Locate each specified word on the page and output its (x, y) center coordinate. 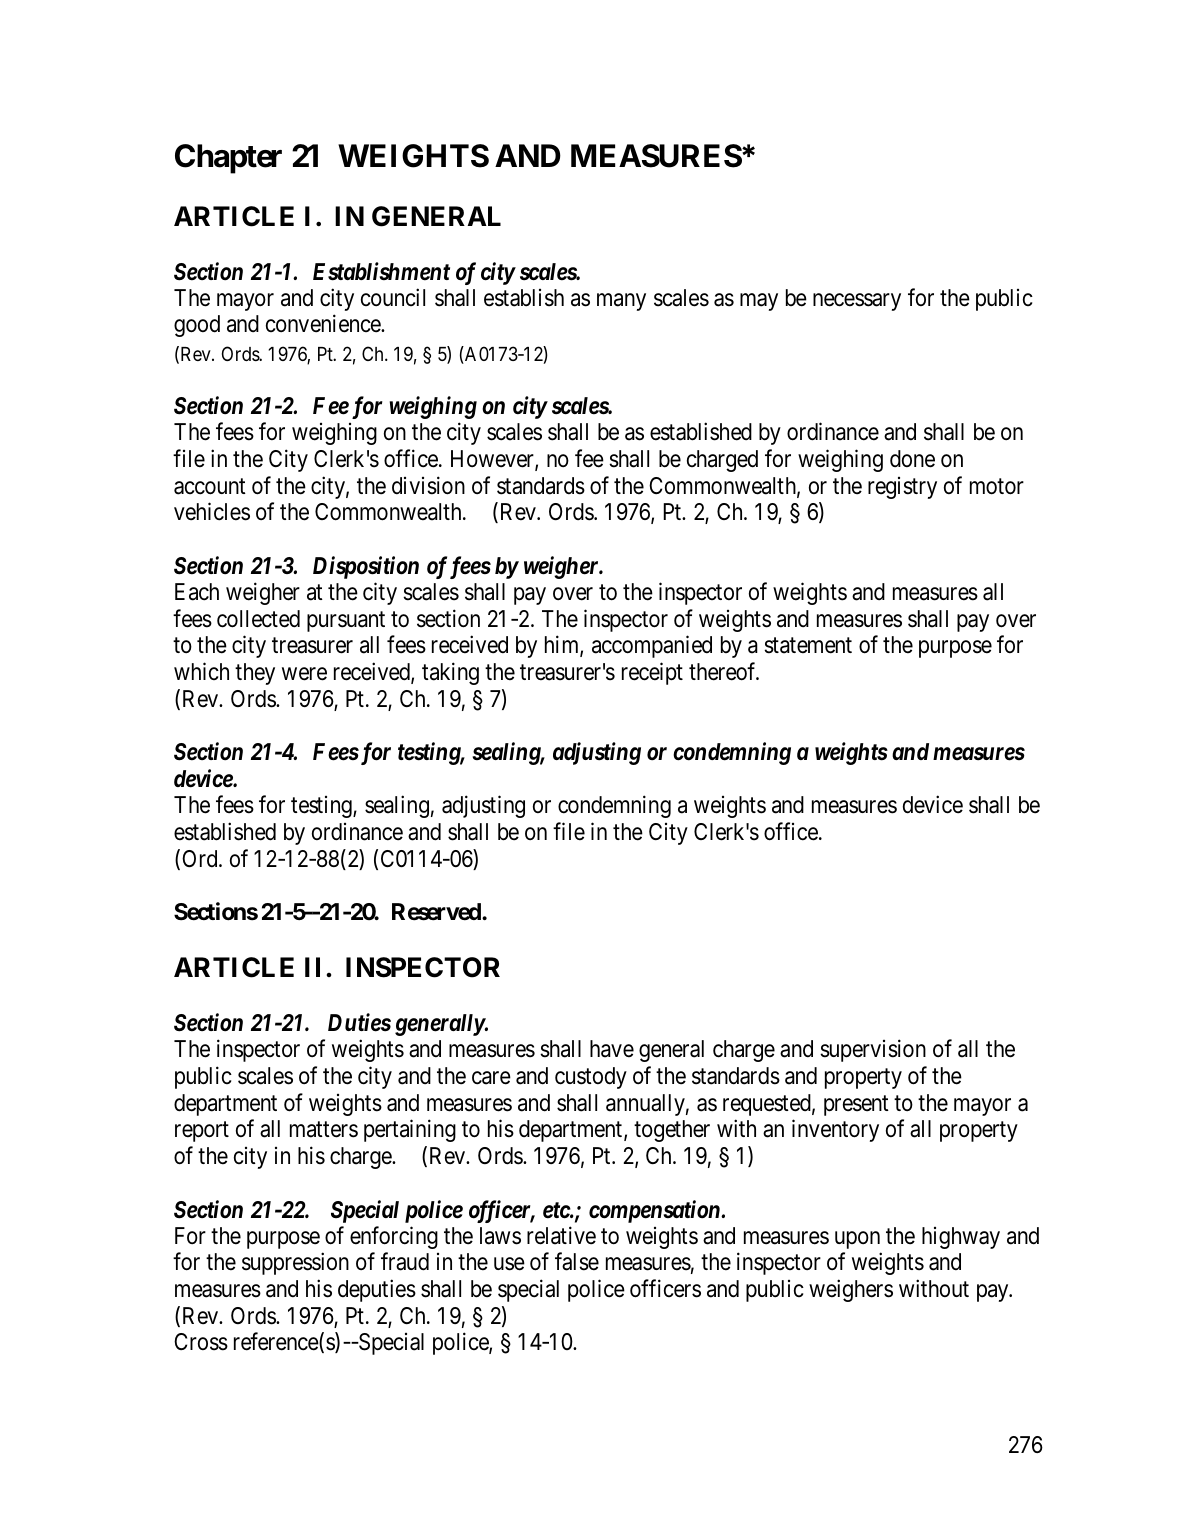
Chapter (228, 159)
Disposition (366, 567)
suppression (295, 1264)
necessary (857, 302)
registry (902, 488)
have (612, 1049)
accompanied (652, 647)
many (621, 302)
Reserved (437, 912)
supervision (873, 1051)
